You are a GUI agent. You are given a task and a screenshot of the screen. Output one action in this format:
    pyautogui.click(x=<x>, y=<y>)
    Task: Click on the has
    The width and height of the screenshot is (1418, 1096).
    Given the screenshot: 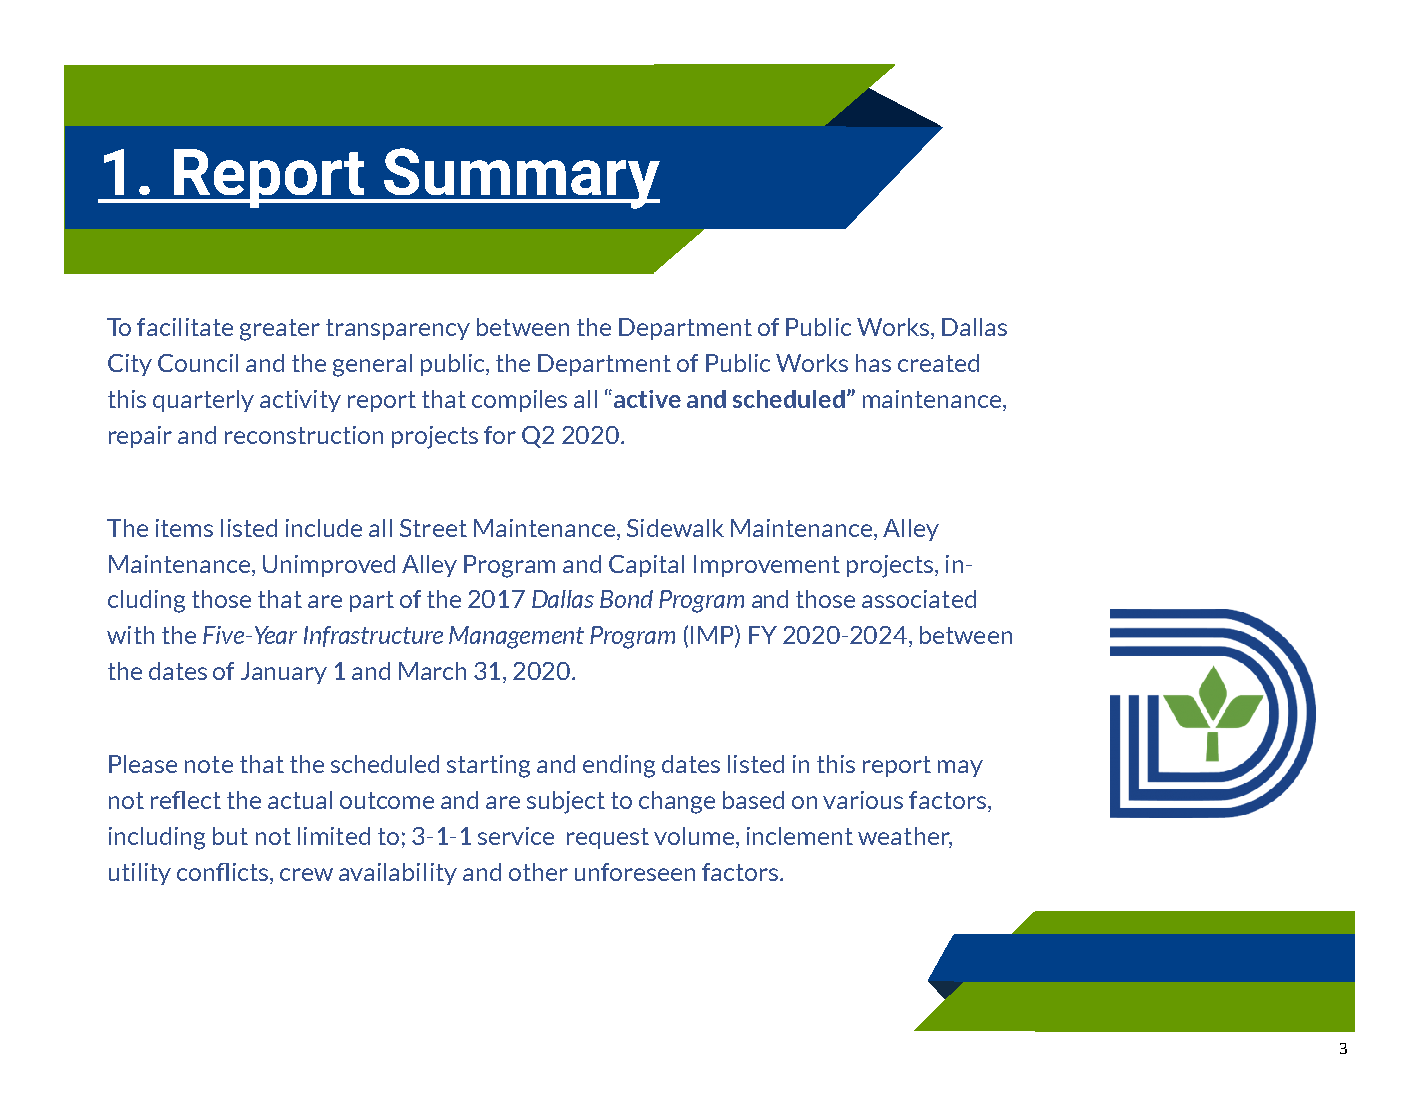 What is the action you would take?
    pyautogui.click(x=873, y=363)
